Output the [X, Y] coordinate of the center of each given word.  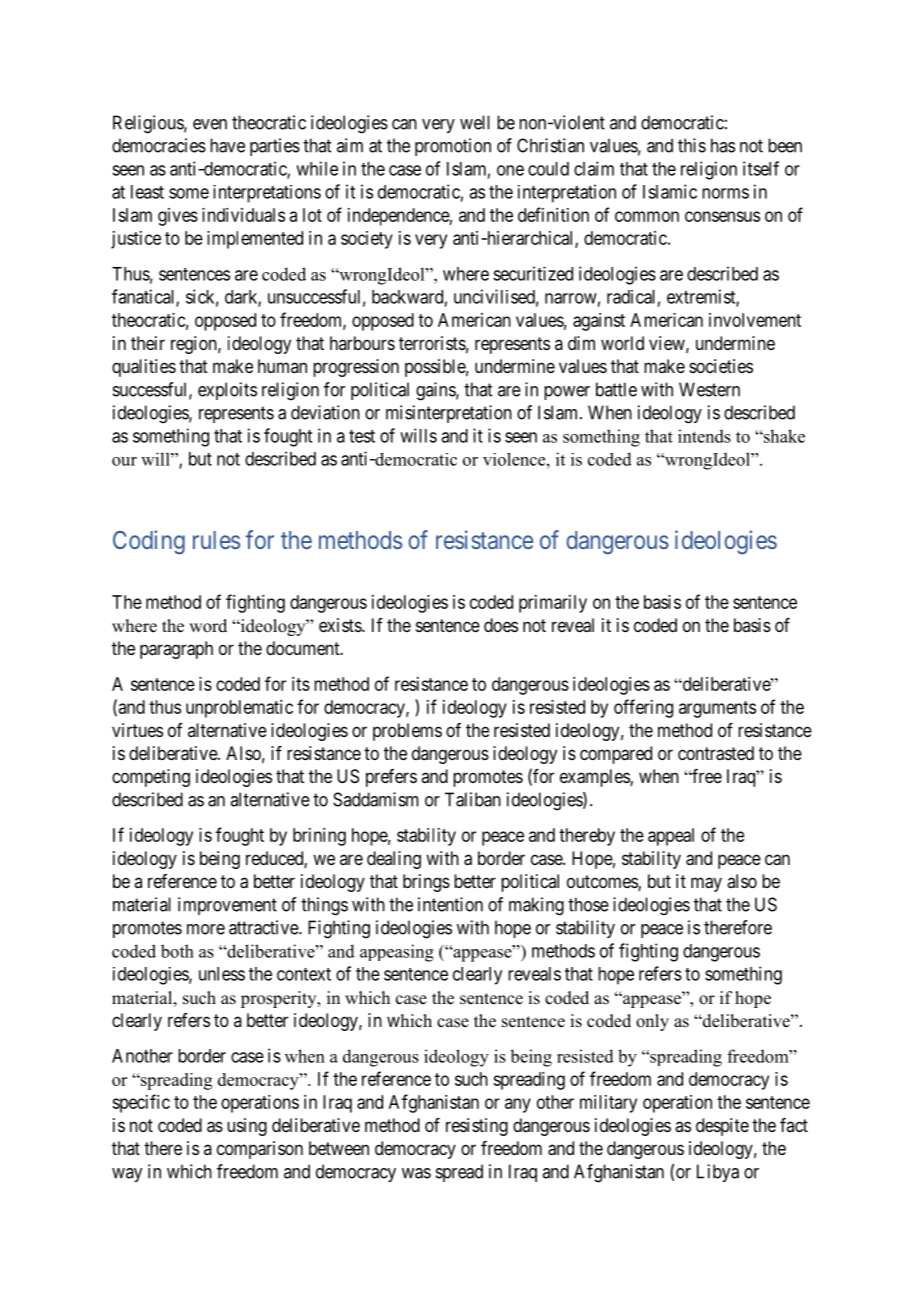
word [208, 626]
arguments [717, 709]
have [227, 145]
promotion [453, 147]
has [723, 145]
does [501, 625]
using [247, 1127]
